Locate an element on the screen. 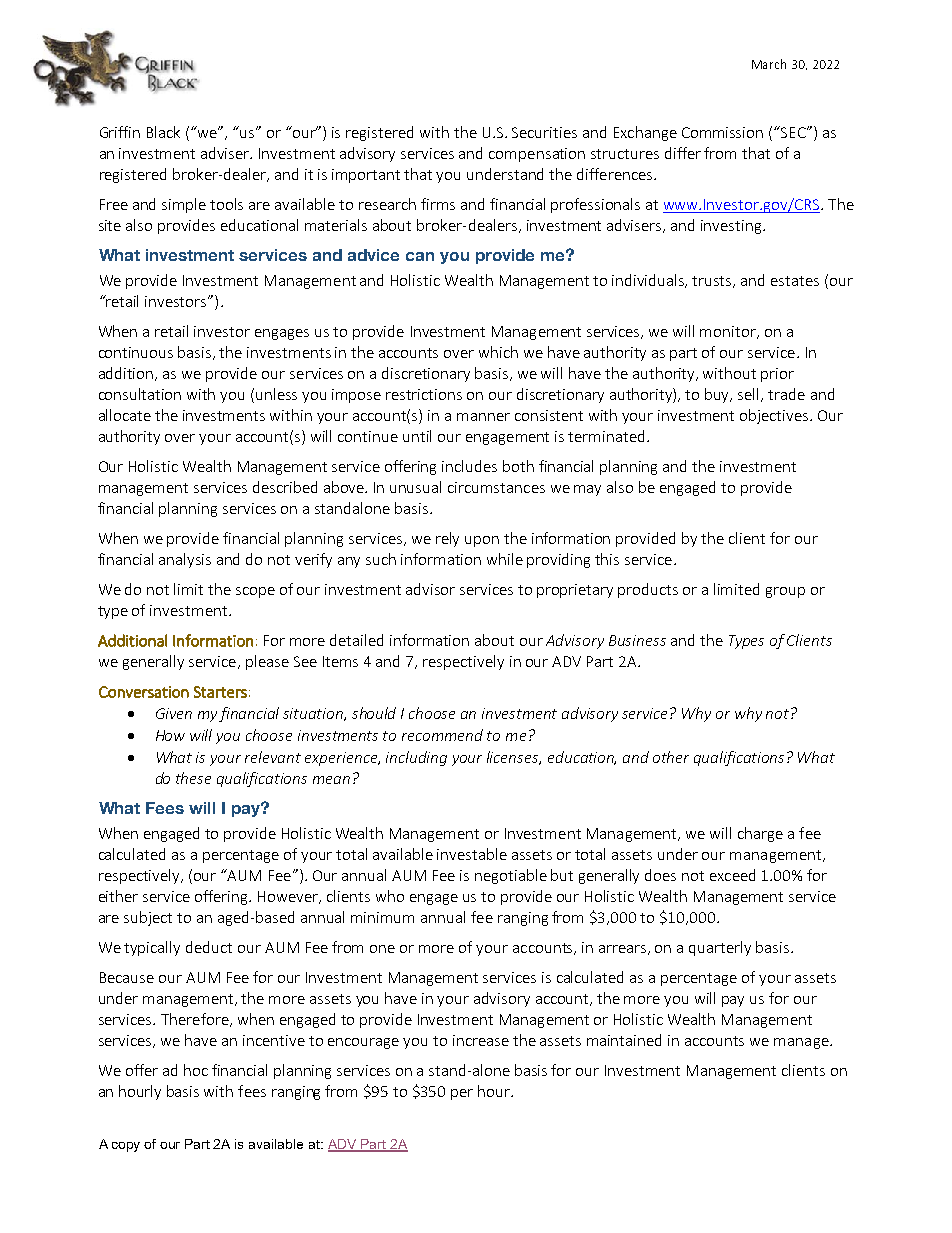  analysis is located at coordinates (185, 560).
